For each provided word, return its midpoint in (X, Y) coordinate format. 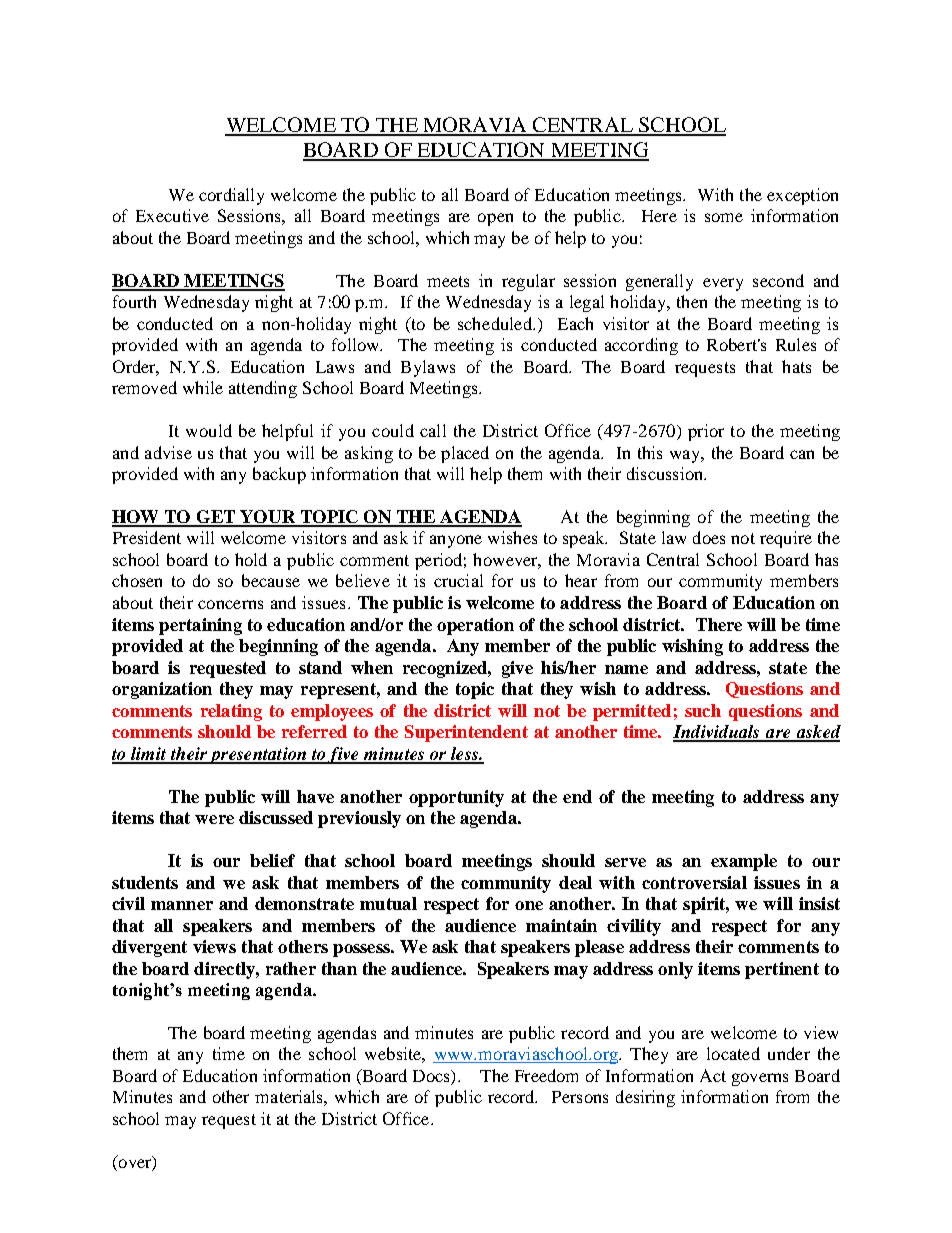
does (709, 537)
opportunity (456, 798)
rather (291, 968)
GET (215, 518)
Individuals (717, 733)
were (214, 819)
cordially (231, 196)
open (495, 219)
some (724, 217)
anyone (456, 541)
